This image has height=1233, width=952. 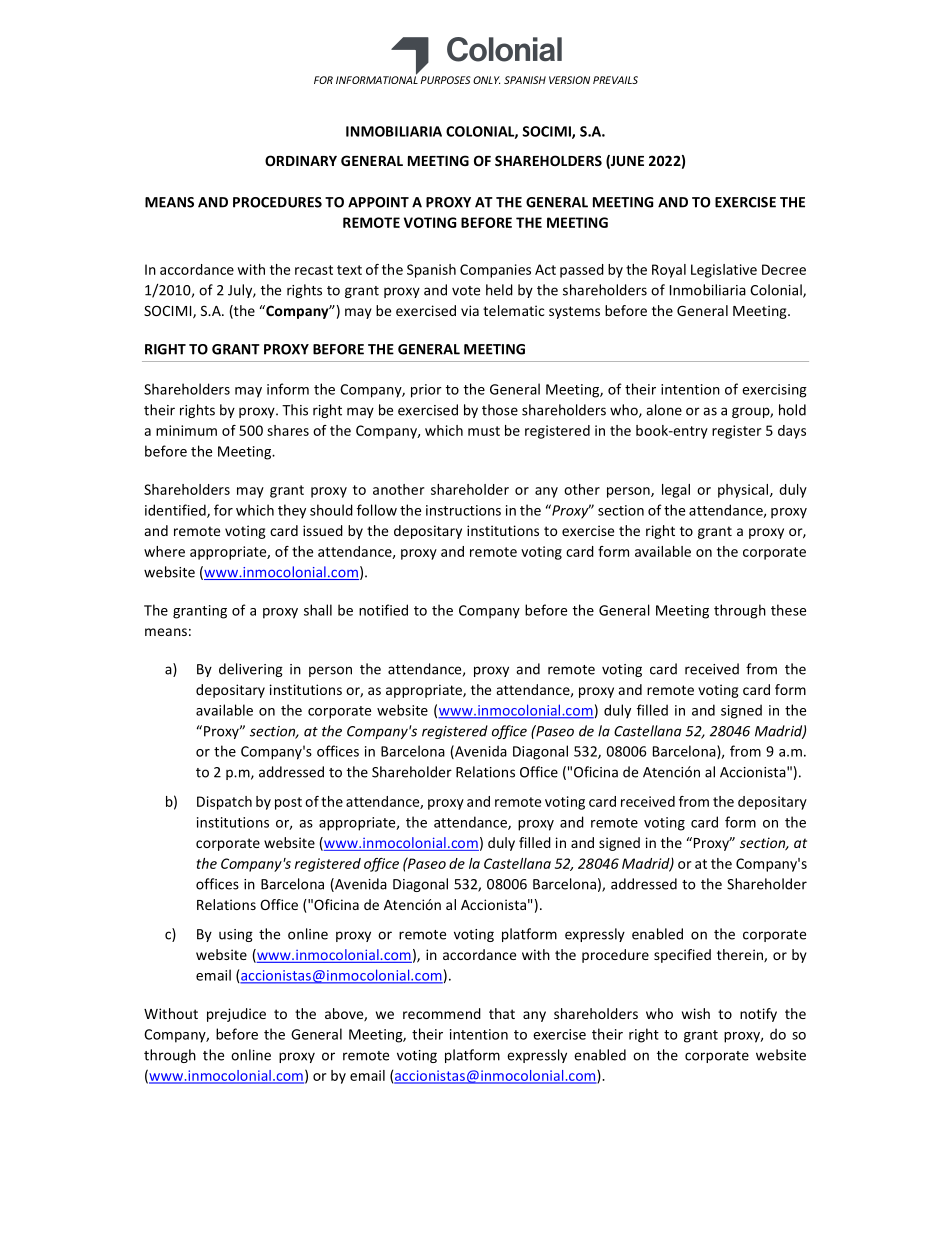 I want to click on shares, so click(x=288, y=430).
